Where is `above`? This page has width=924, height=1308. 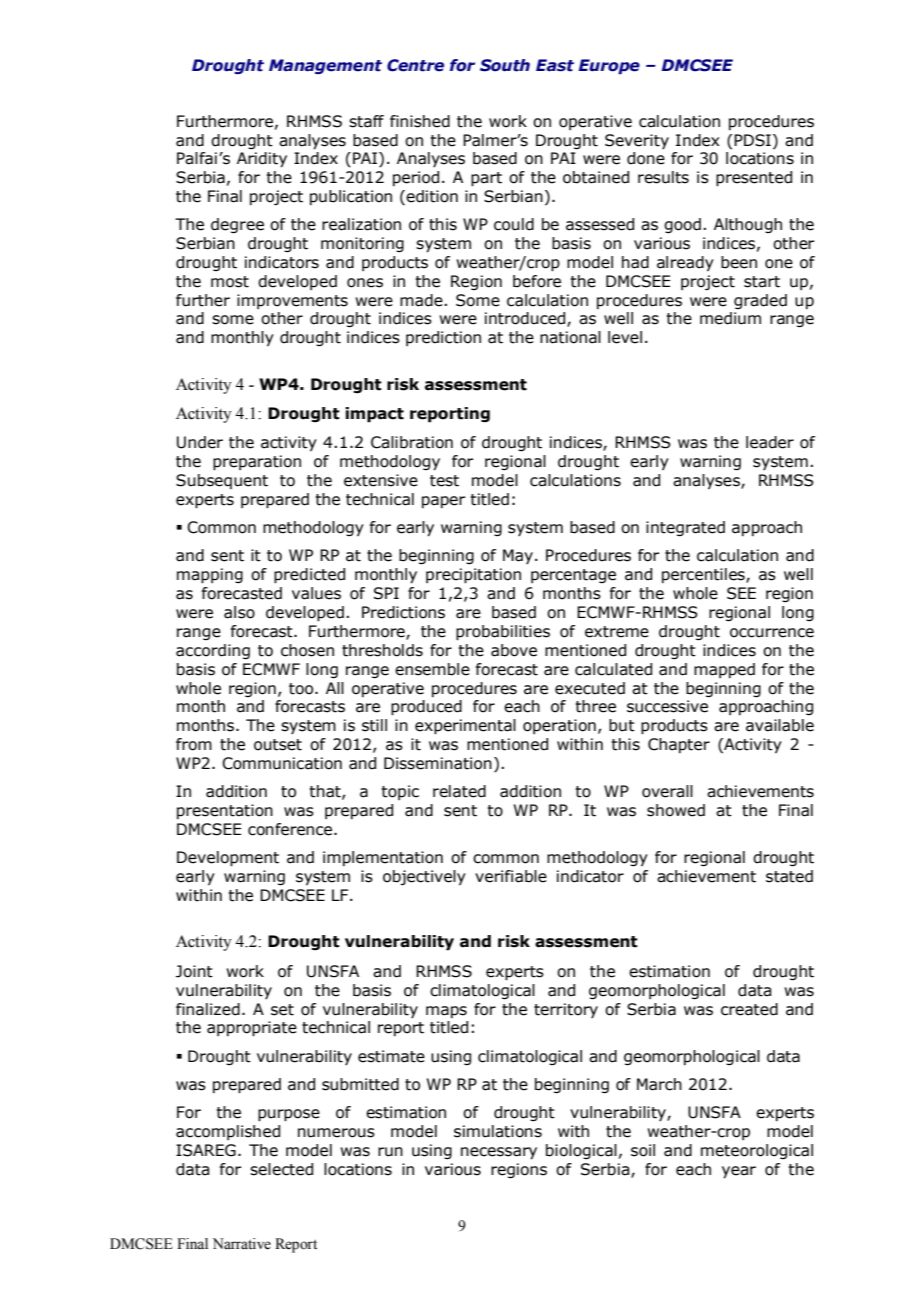
above is located at coordinates (514, 650).
